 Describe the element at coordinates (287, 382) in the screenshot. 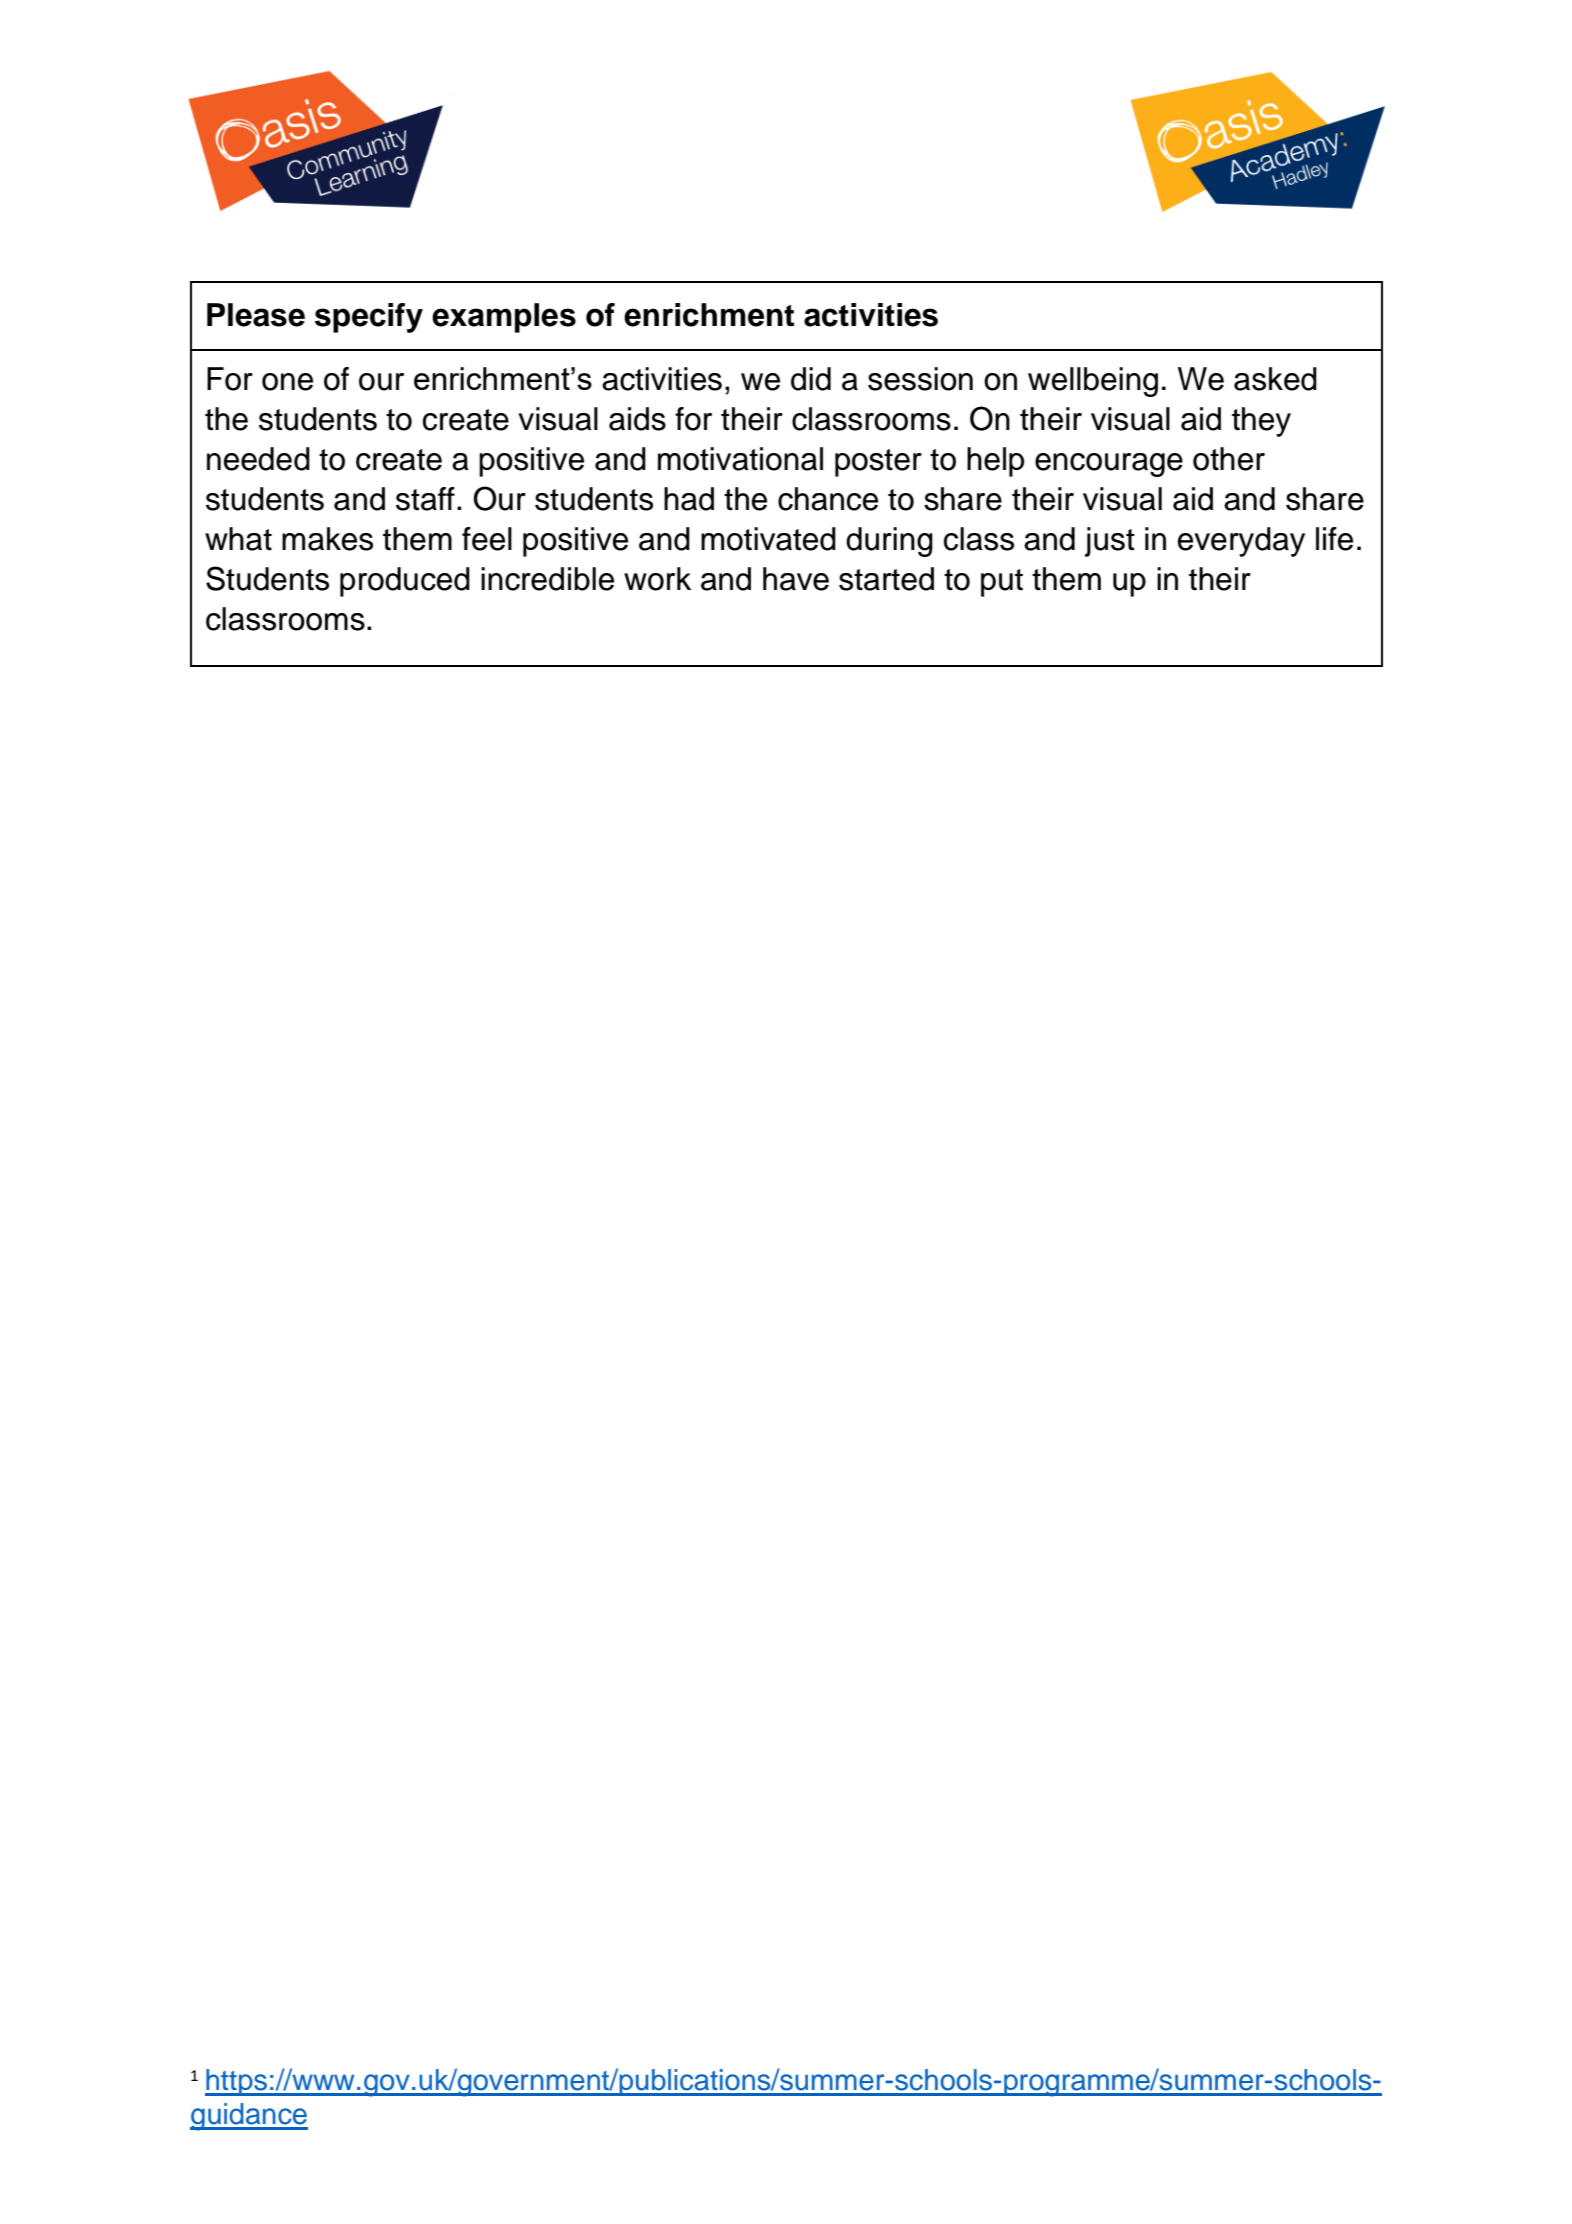

I see `one` at that location.
